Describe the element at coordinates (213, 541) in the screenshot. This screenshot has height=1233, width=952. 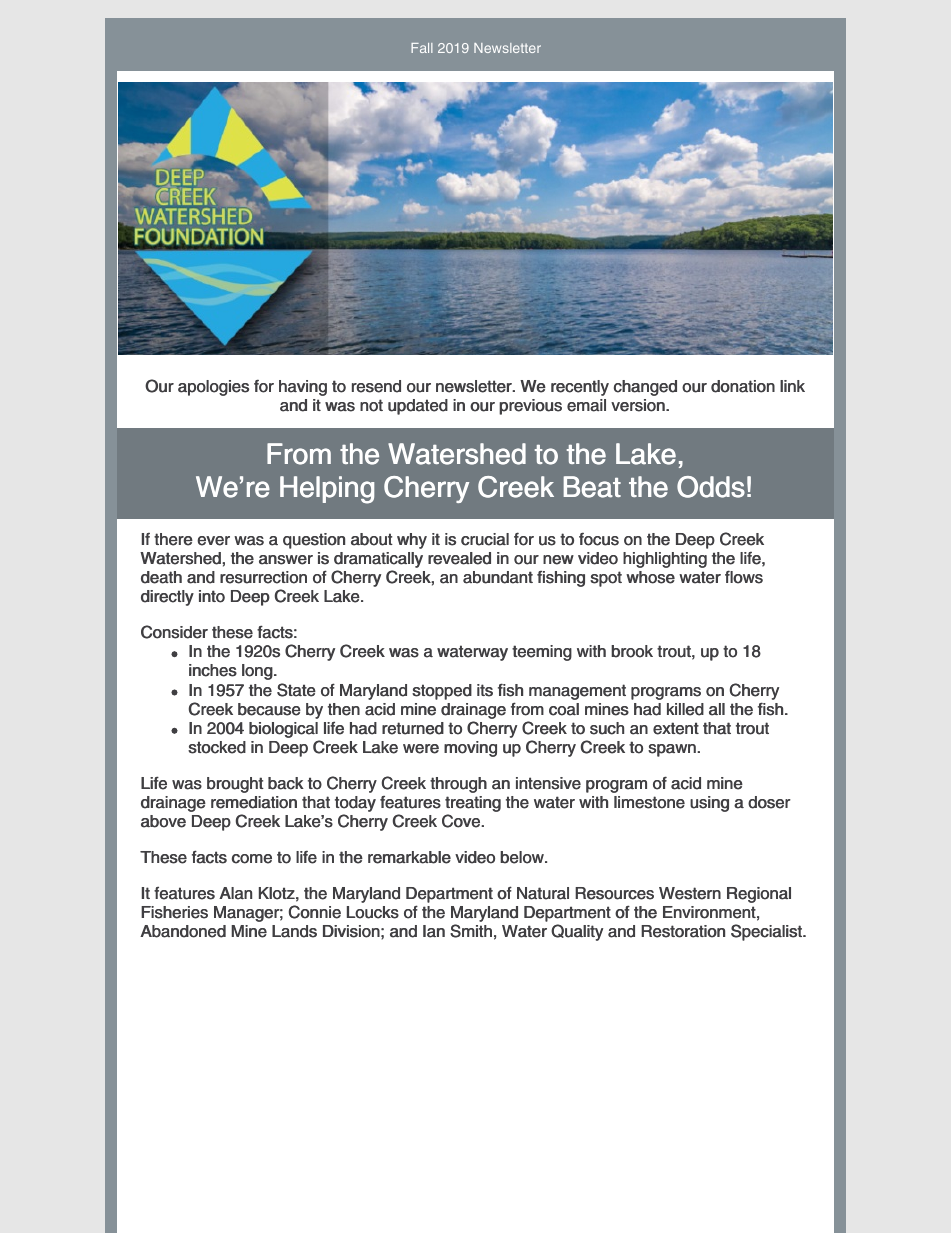
I see `ever` at that location.
